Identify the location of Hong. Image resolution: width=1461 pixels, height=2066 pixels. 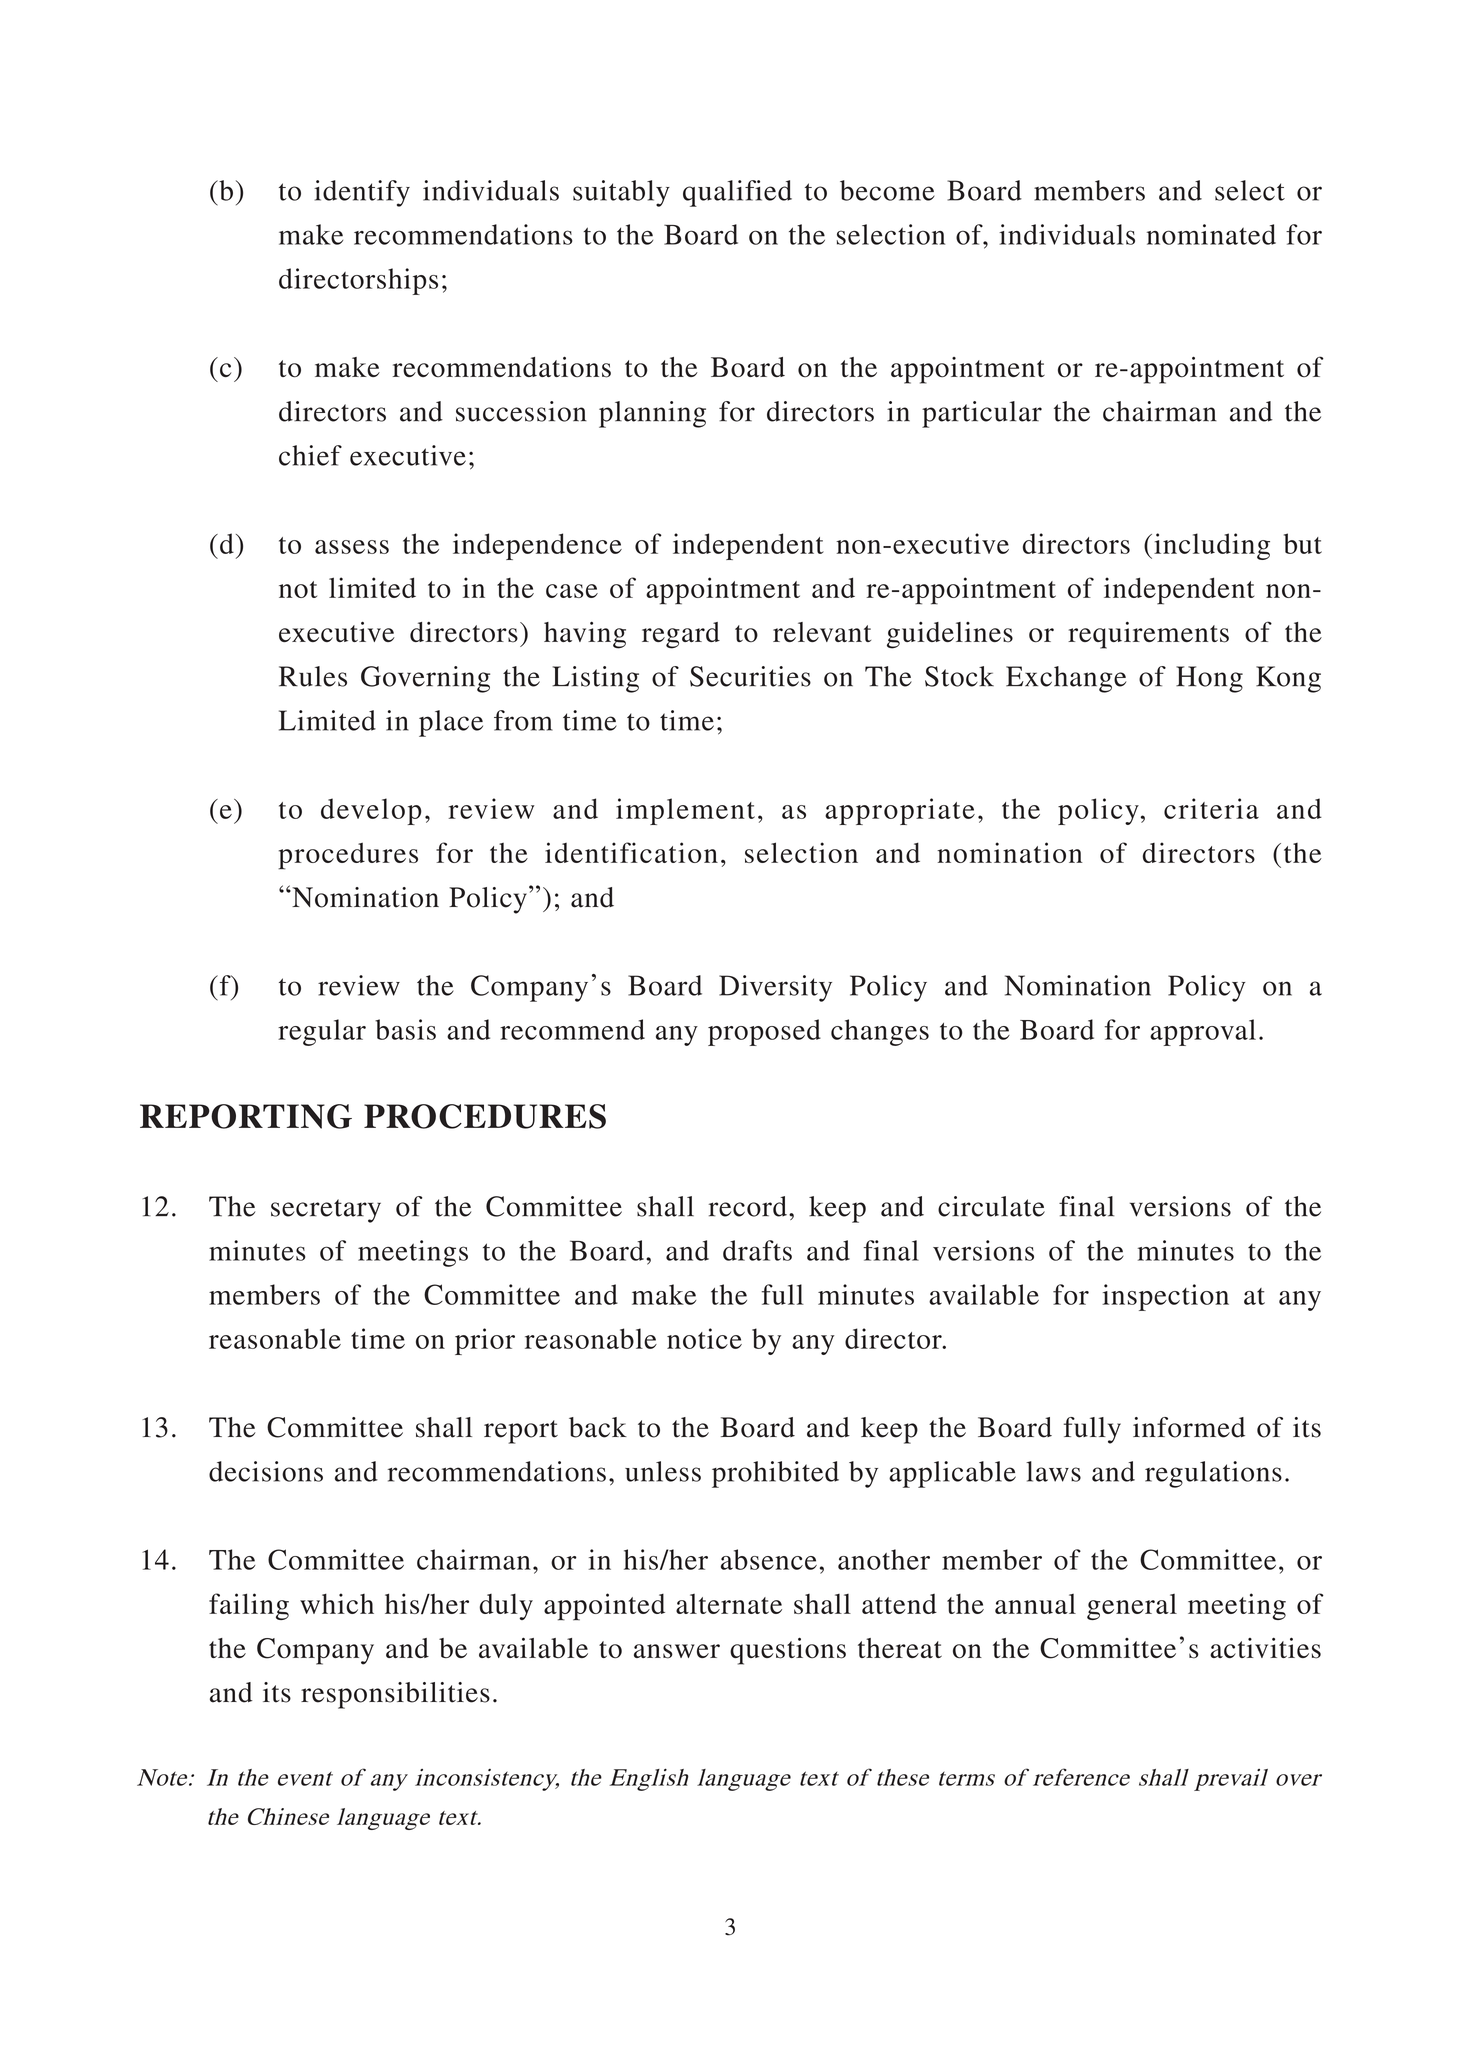
(1209, 679).
